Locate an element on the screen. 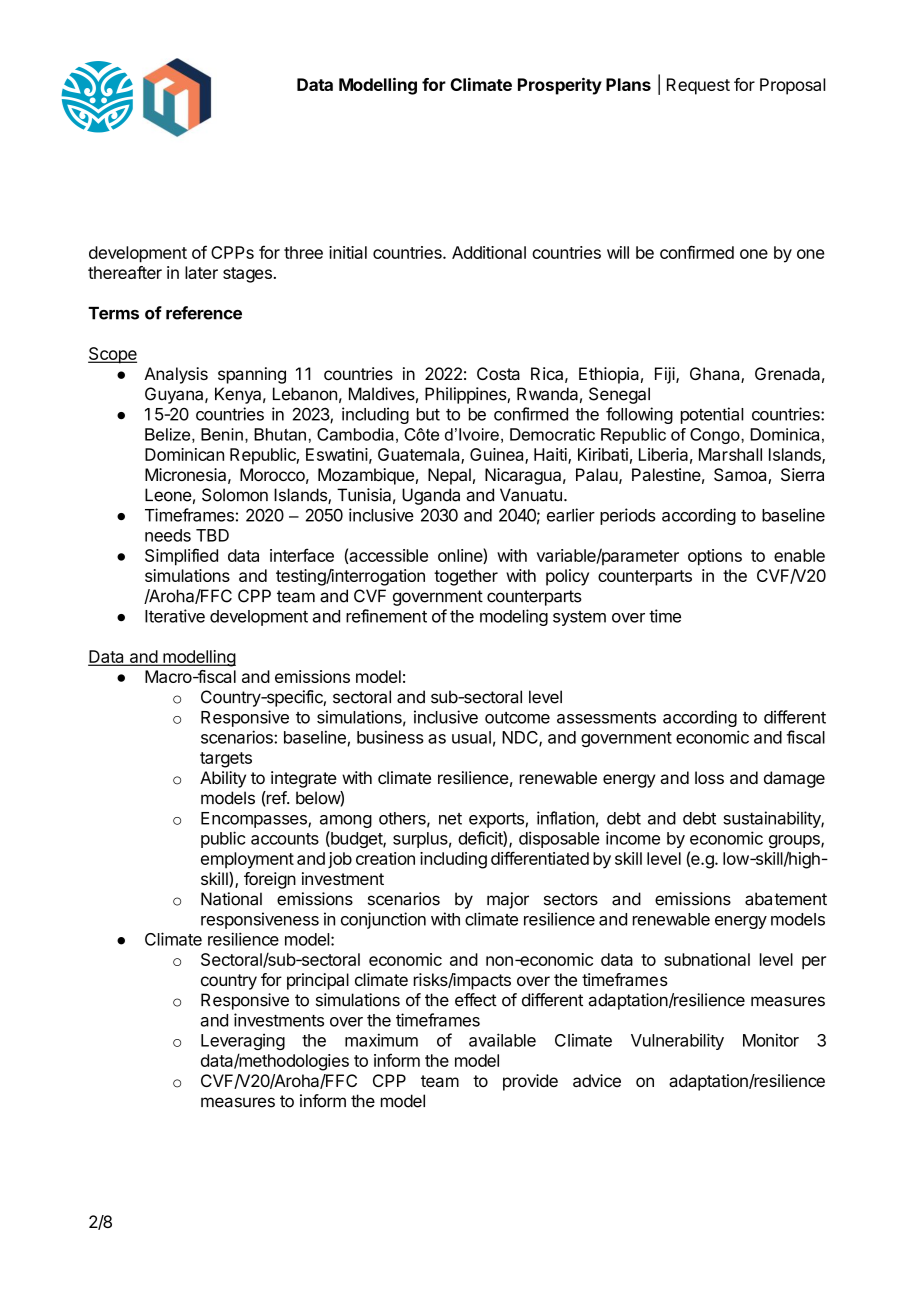  Leveraging is located at coordinates (243, 1041).
